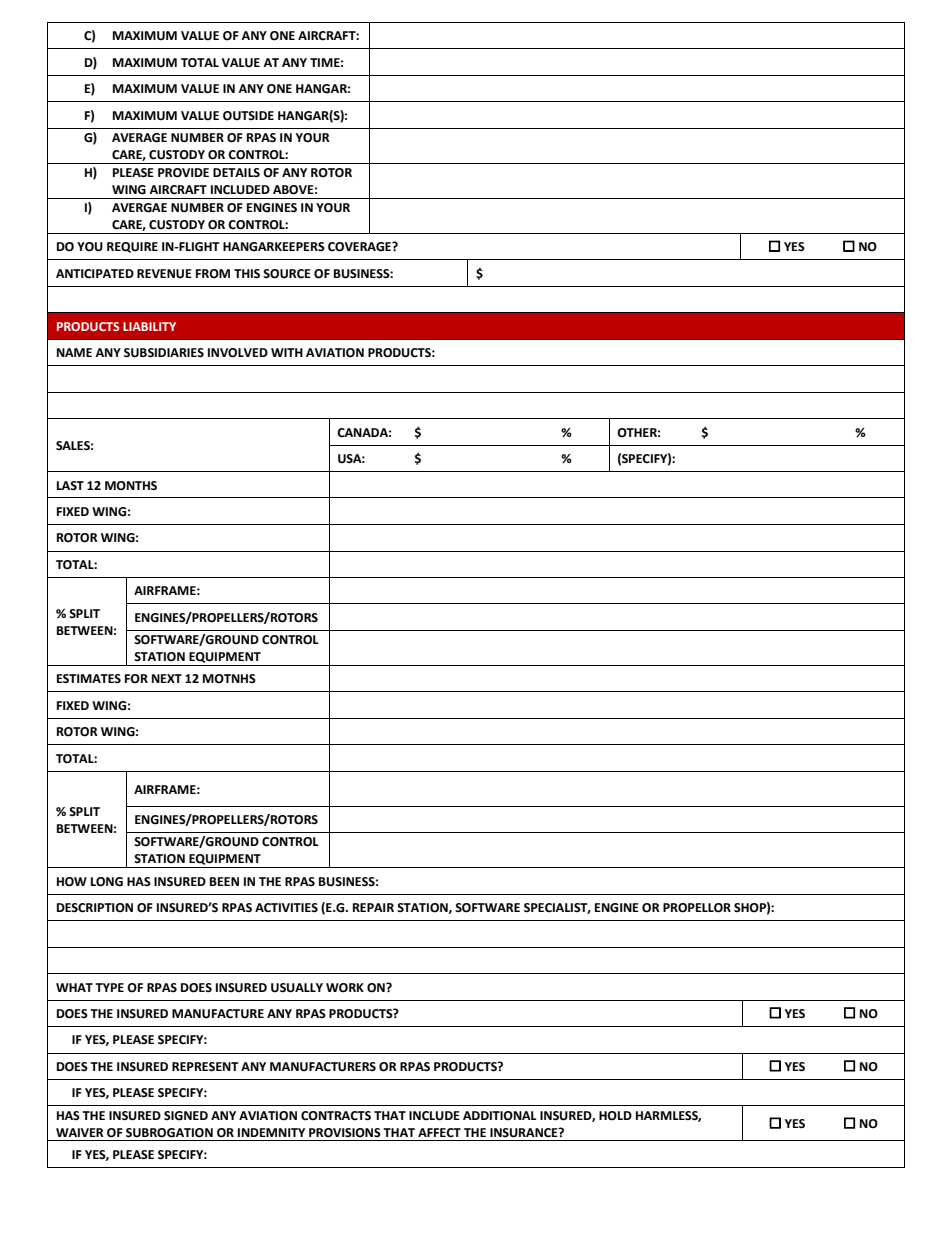 This page has height=1233, width=952. Describe the element at coordinates (287, 352) in the page. I see `WITH` at that location.
